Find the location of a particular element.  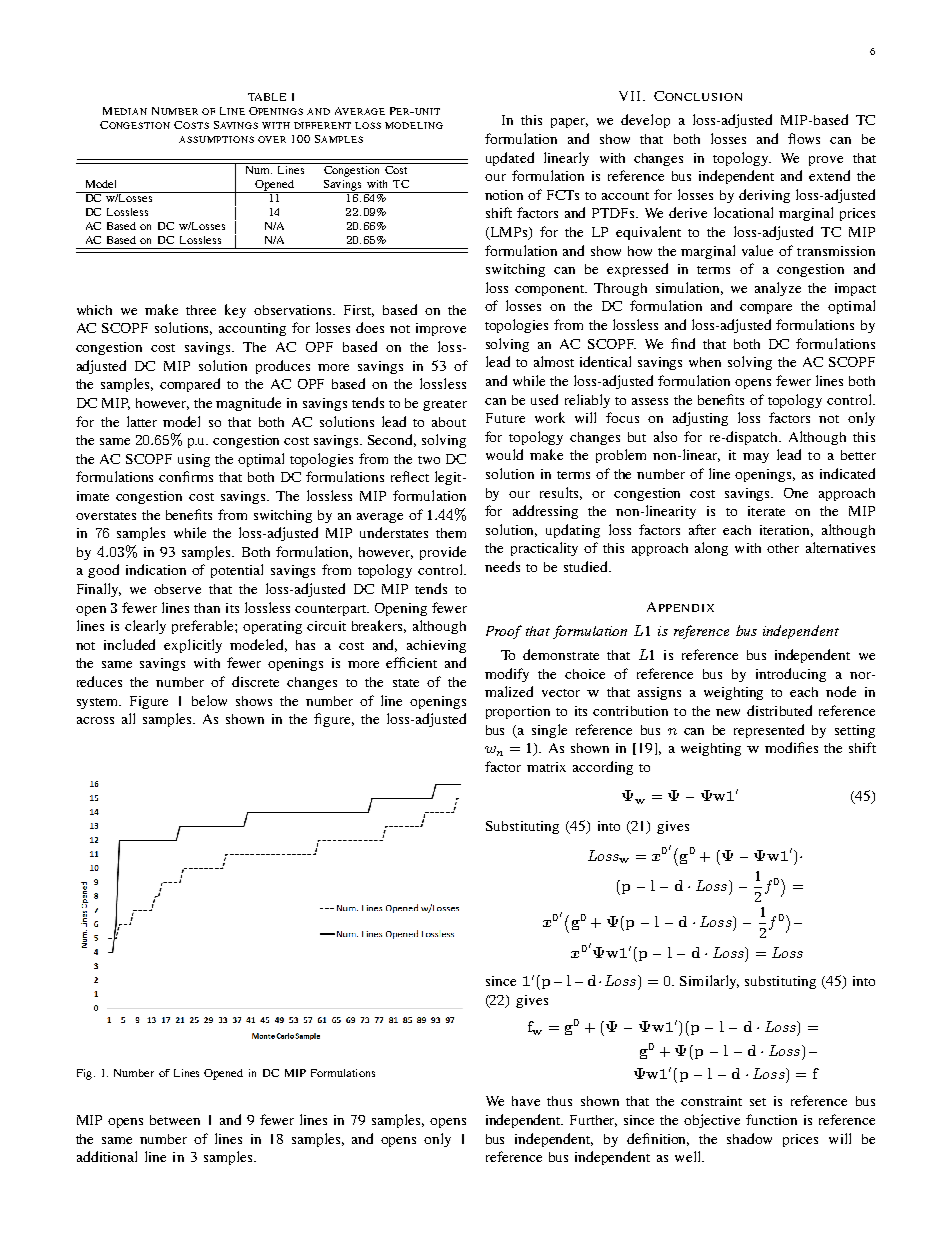

function is located at coordinates (771, 1119).
